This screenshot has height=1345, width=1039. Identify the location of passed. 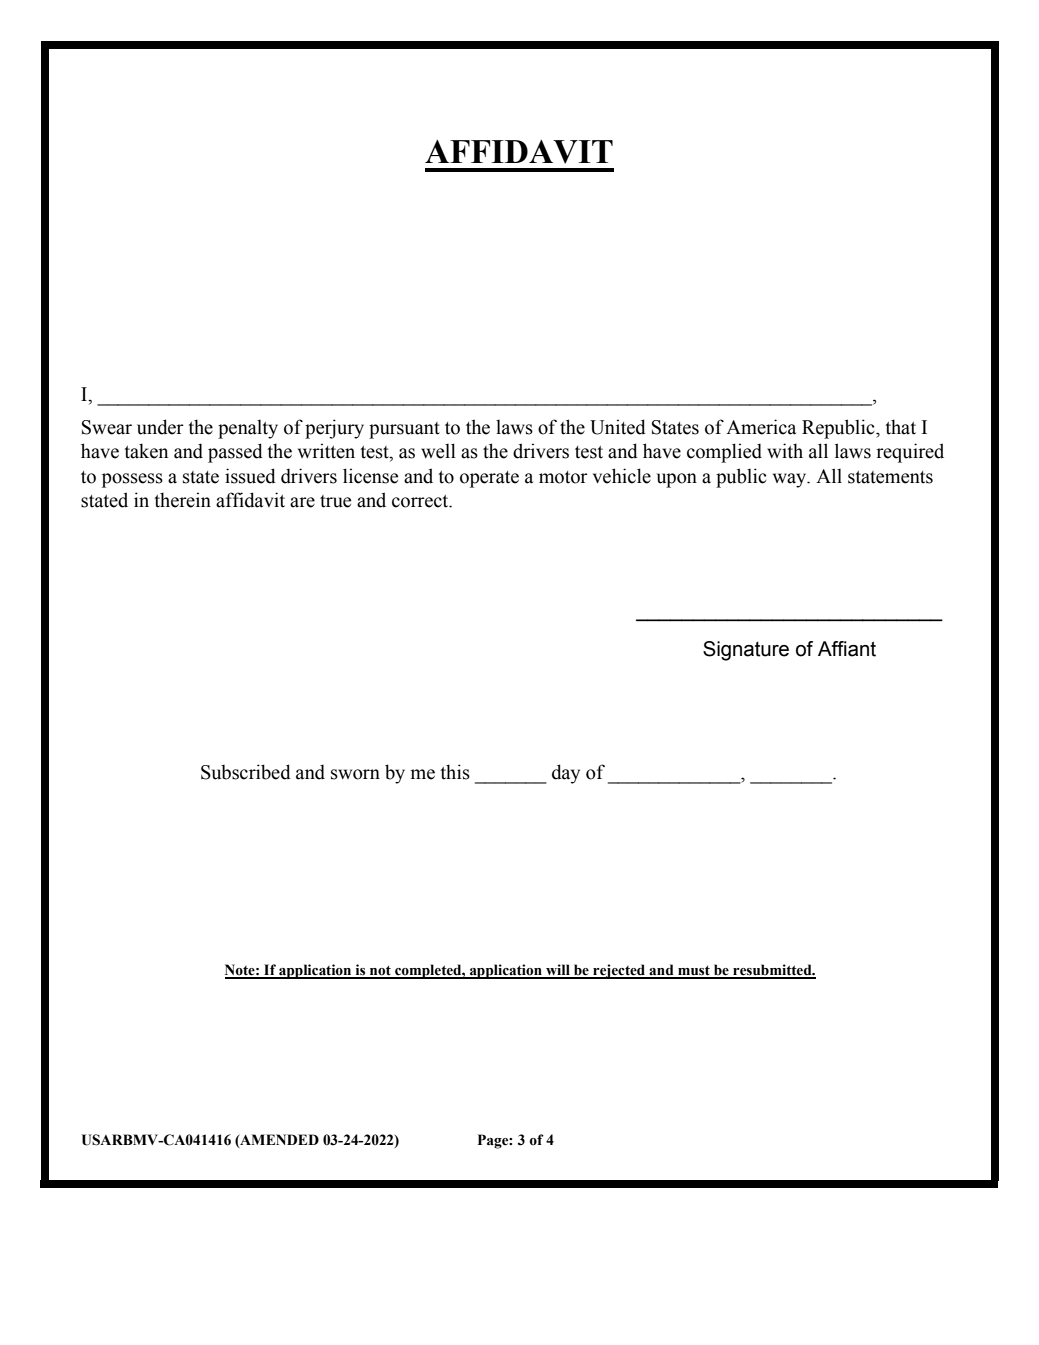
(235, 453).
